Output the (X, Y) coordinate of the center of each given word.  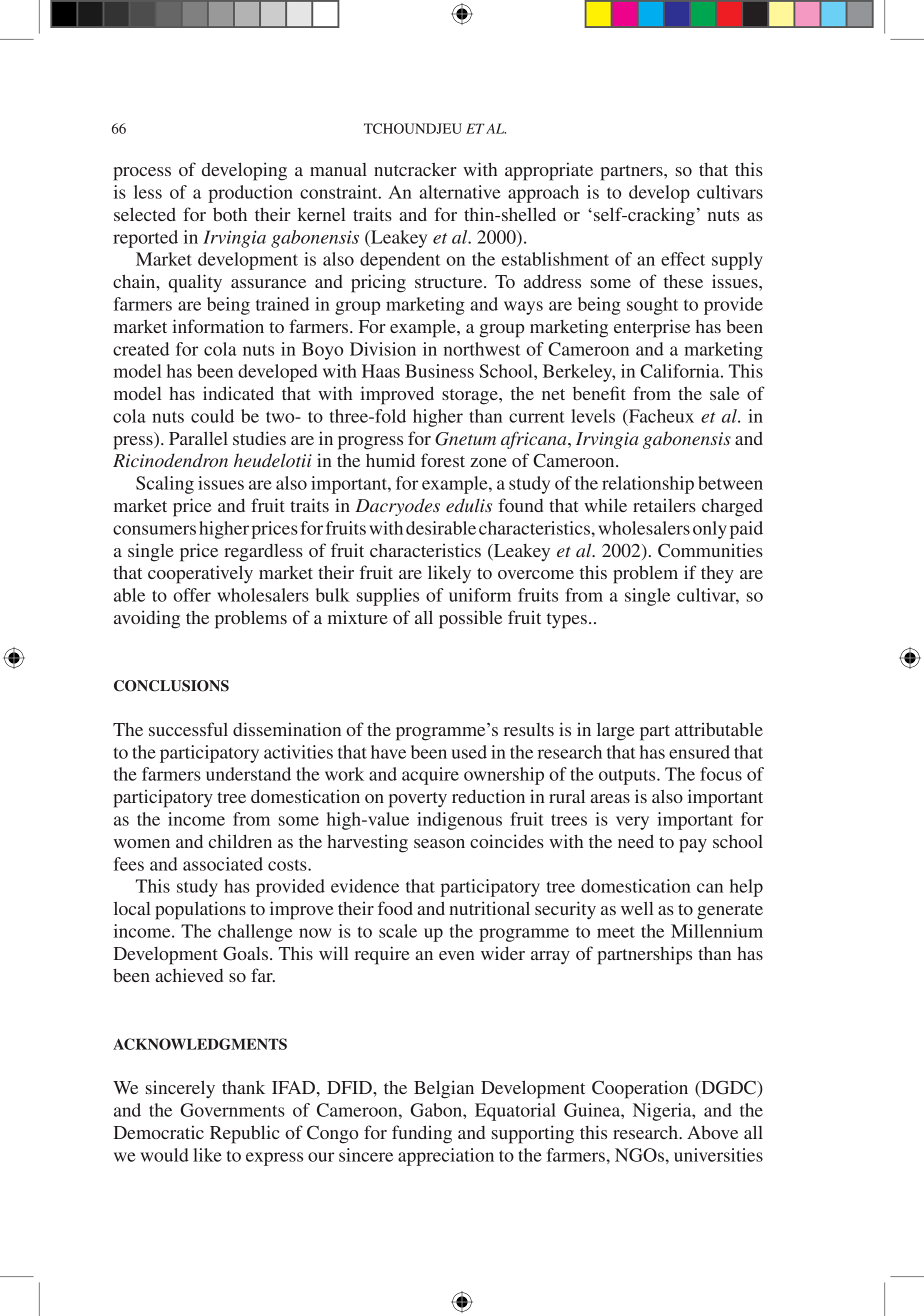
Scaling (165, 485)
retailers (664, 505)
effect (683, 259)
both (230, 214)
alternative (460, 192)
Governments (233, 1110)
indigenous (459, 821)
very (632, 823)
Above (712, 1132)
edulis (469, 505)
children (240, 841)
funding (422, 1134)
